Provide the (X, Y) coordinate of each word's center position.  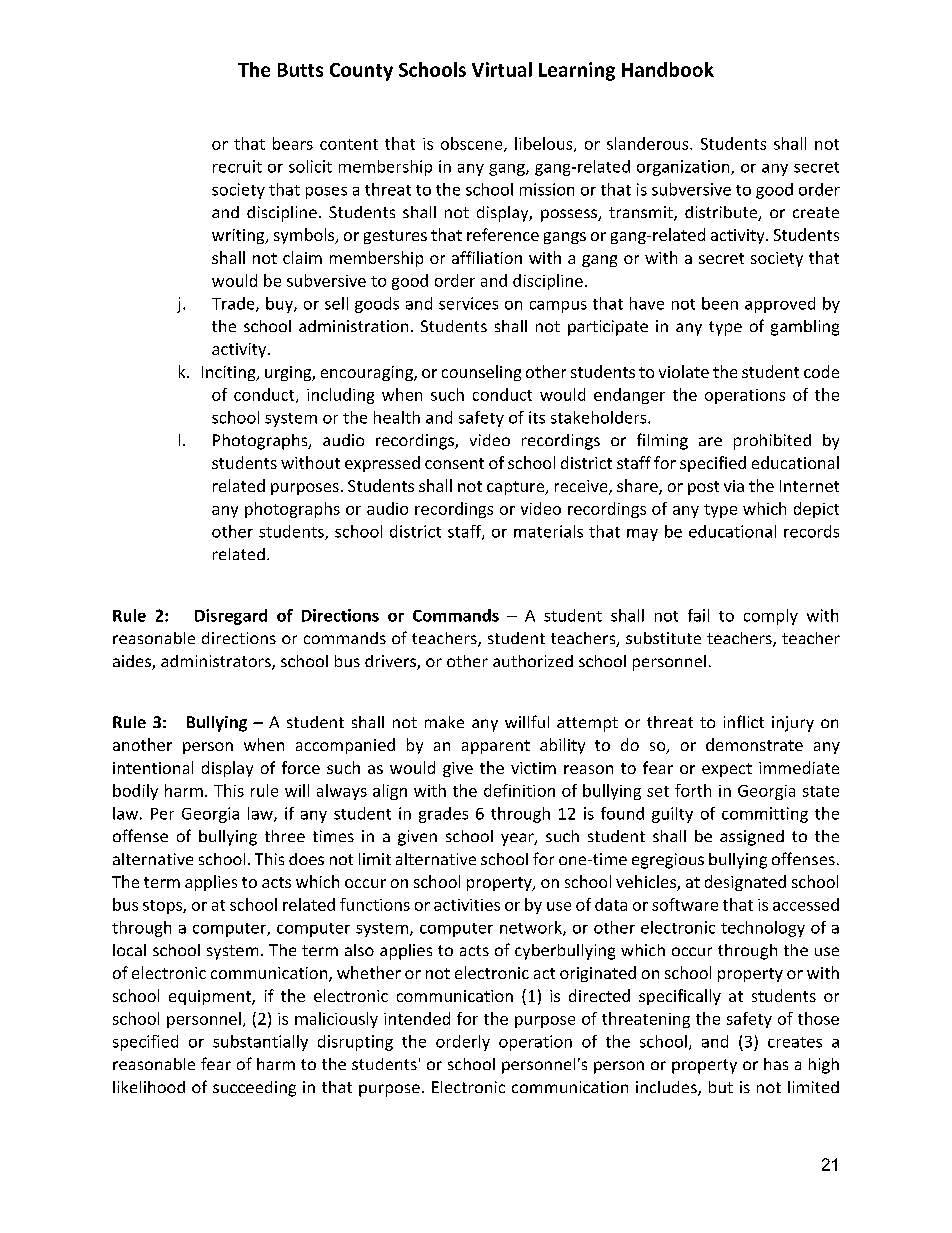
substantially (260, 1043)
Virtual (502, 69)
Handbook (668, 69)
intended (417, 1018)
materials (548, 531)
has (776, 1064)
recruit (237, 166)
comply (771, 617)
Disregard (231, 617)
